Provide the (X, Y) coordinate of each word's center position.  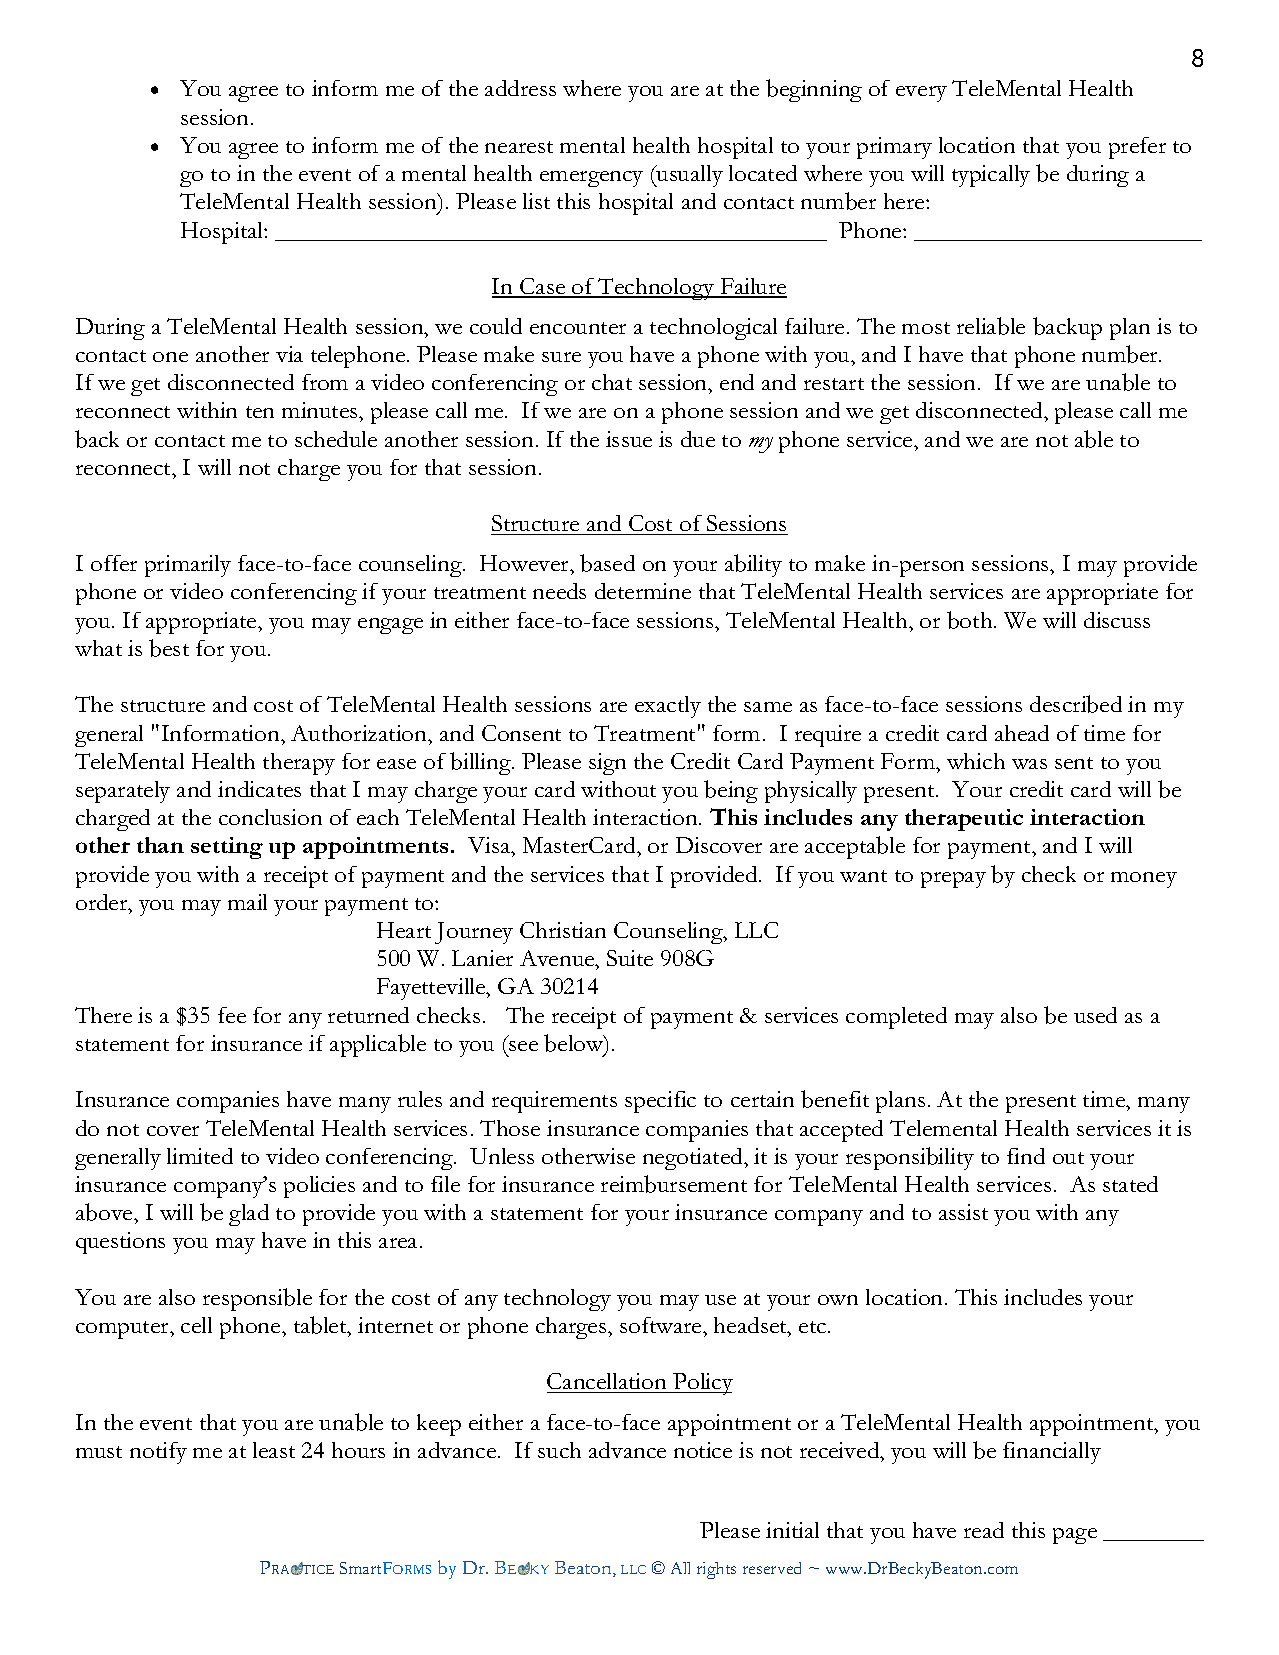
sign (607, 764)
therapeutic (964, 820)
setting (227, 848)
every (921, 94)
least (274, 1450)
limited (200, 1156)
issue (629, 439)
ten (260, 412)
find (1026, 1156)
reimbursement (674, 1184)
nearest (519, 147)
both (971, 620)
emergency (591, 179)
